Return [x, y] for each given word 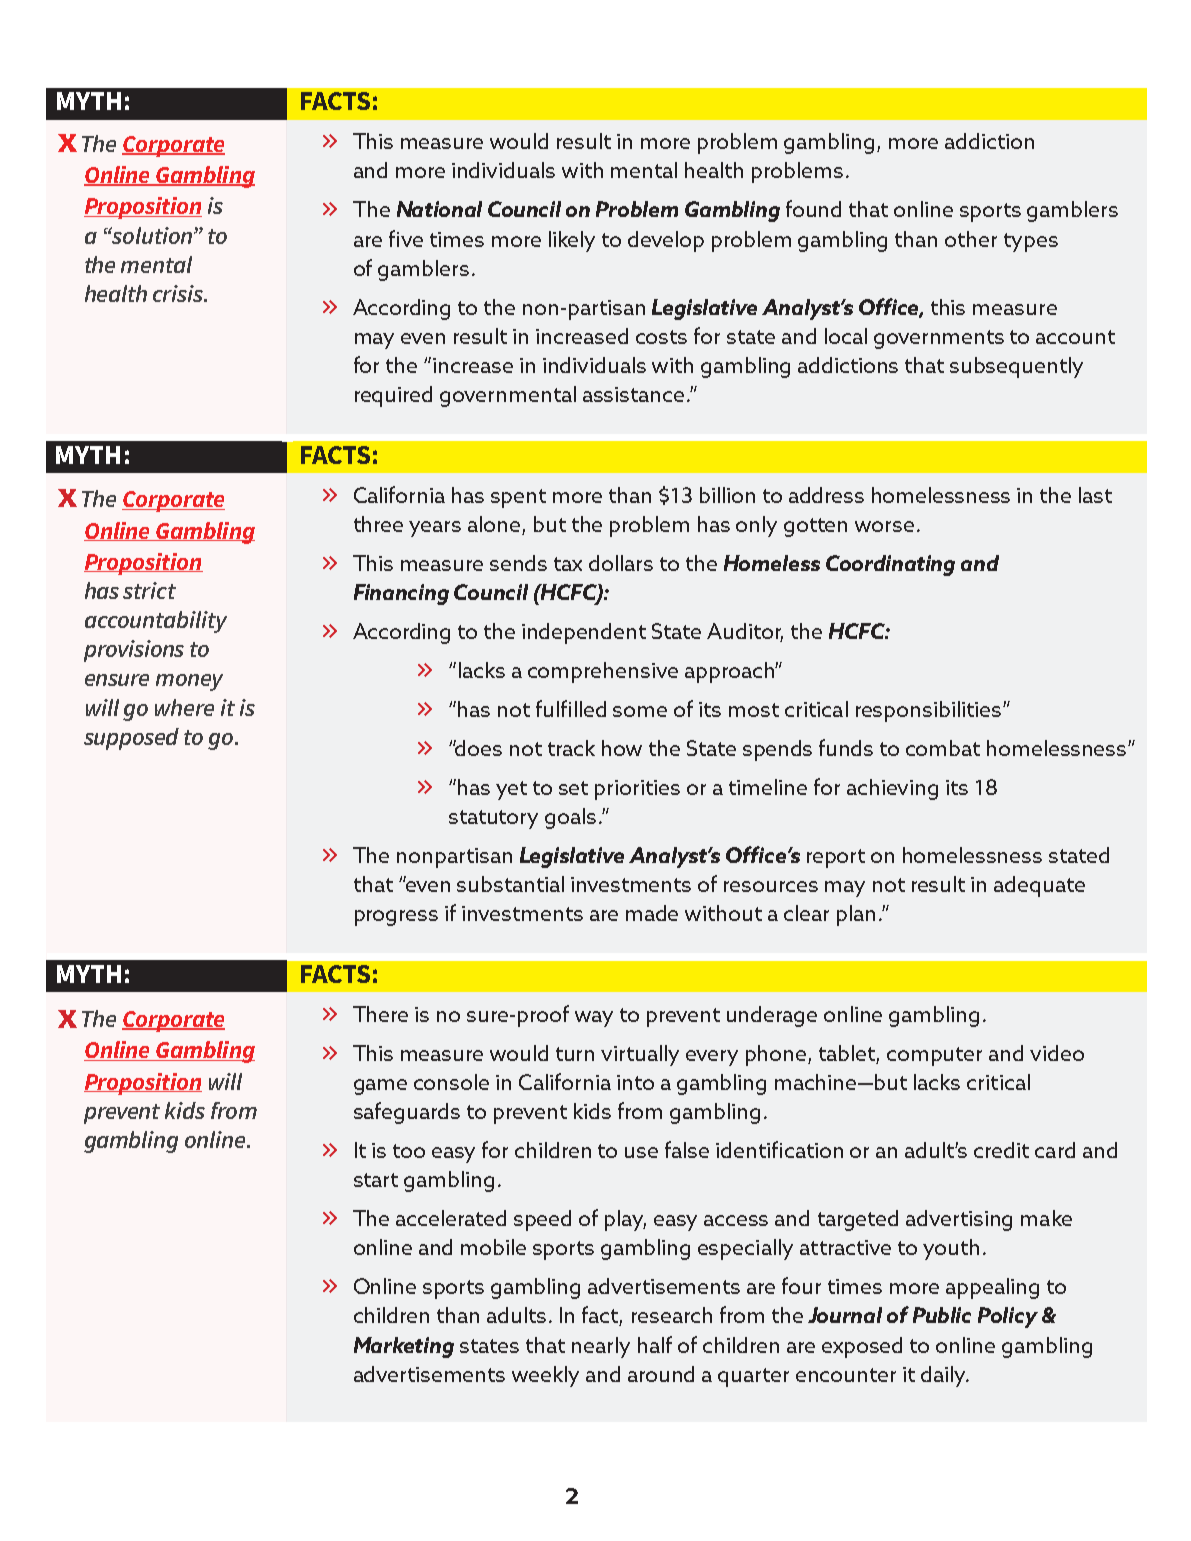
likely [572, 241]
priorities [637, 790]
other [971, 239]
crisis [179, 293]
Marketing [404, 1347]
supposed [131, 739]
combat [943, 748]
